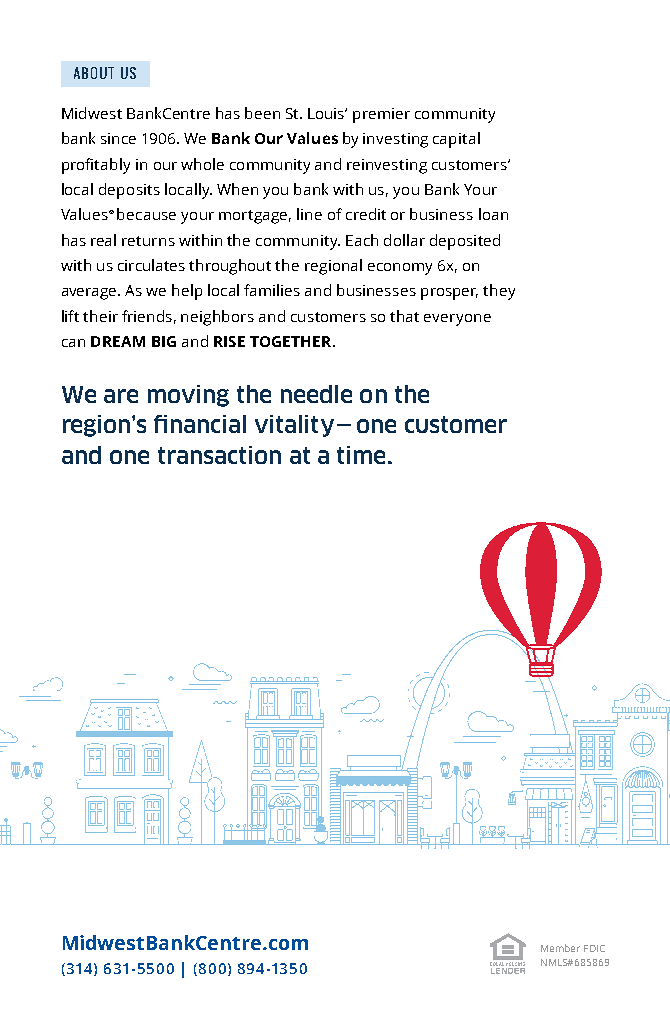  What do you see at coordinates (118, 138) in the image?
I see `since` at bounding box center [118, 138].
